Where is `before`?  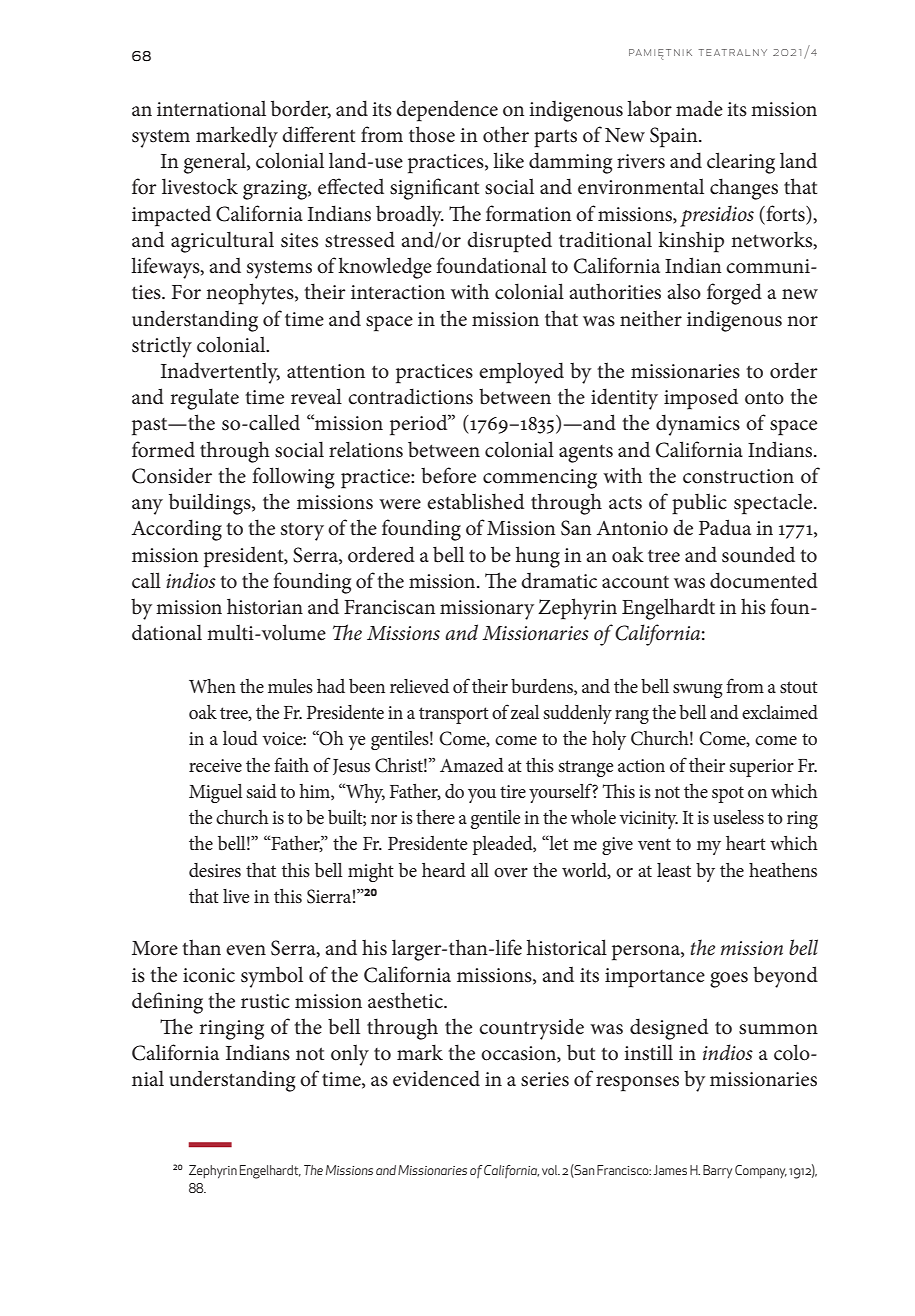 before is located at coordinates (448, 475).
